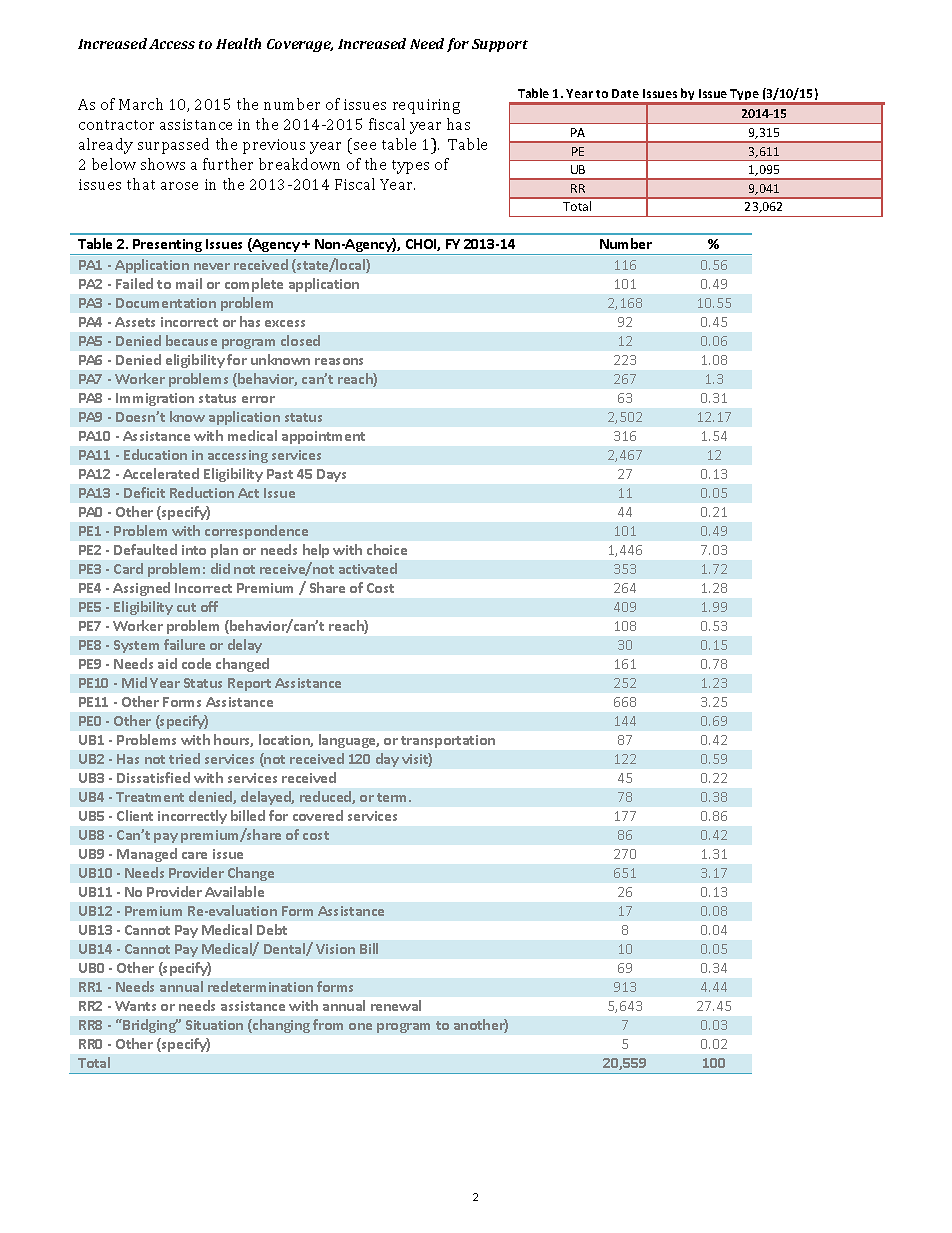 The width and height of the image is (952, 1233). I want to click on Date, so click(625, 93).
